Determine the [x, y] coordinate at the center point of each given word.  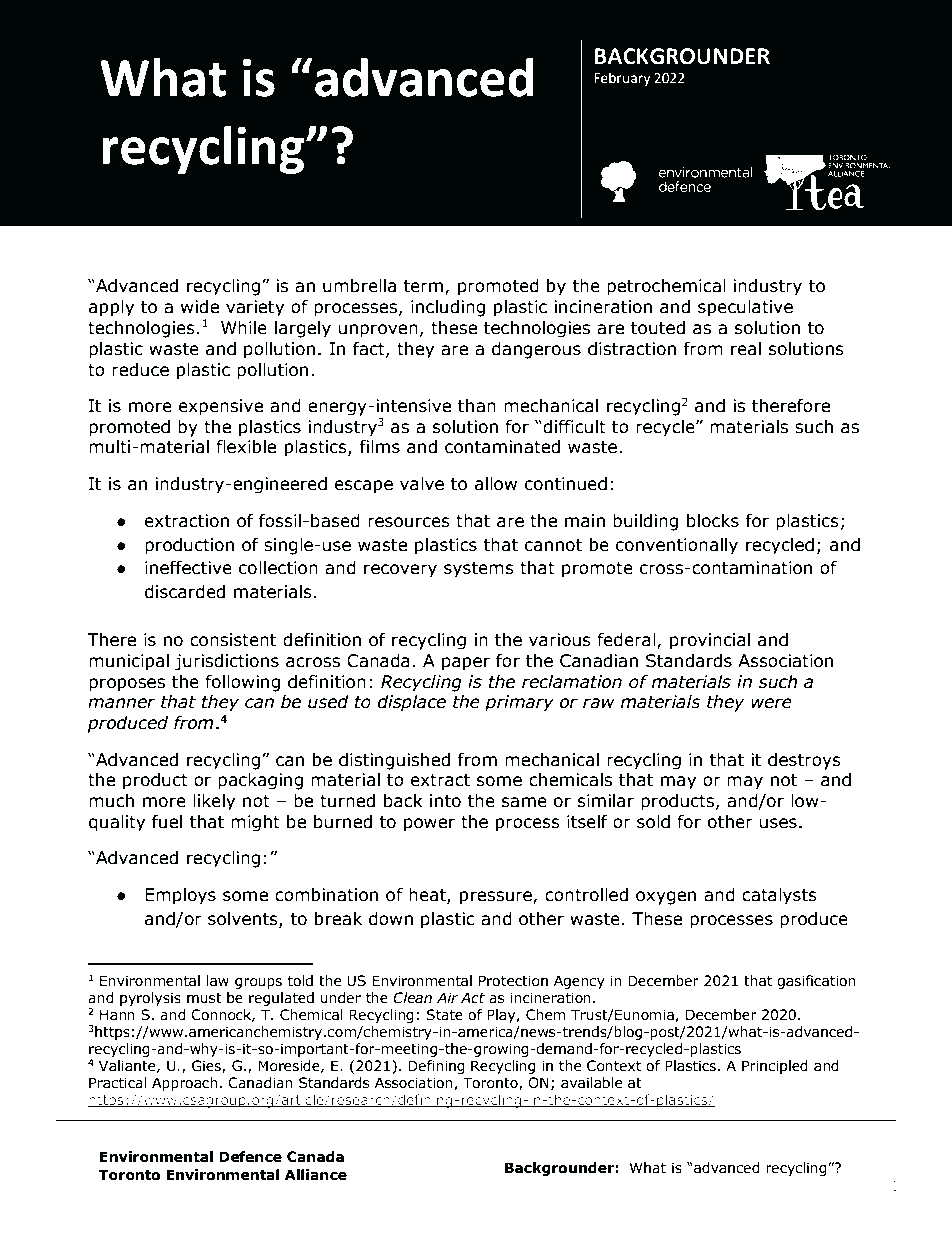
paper [466, 664]
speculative [745, 308]
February [622, 79]
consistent [233, 640]
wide [200, 307]
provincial [710, 641]
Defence [250, 1157]
